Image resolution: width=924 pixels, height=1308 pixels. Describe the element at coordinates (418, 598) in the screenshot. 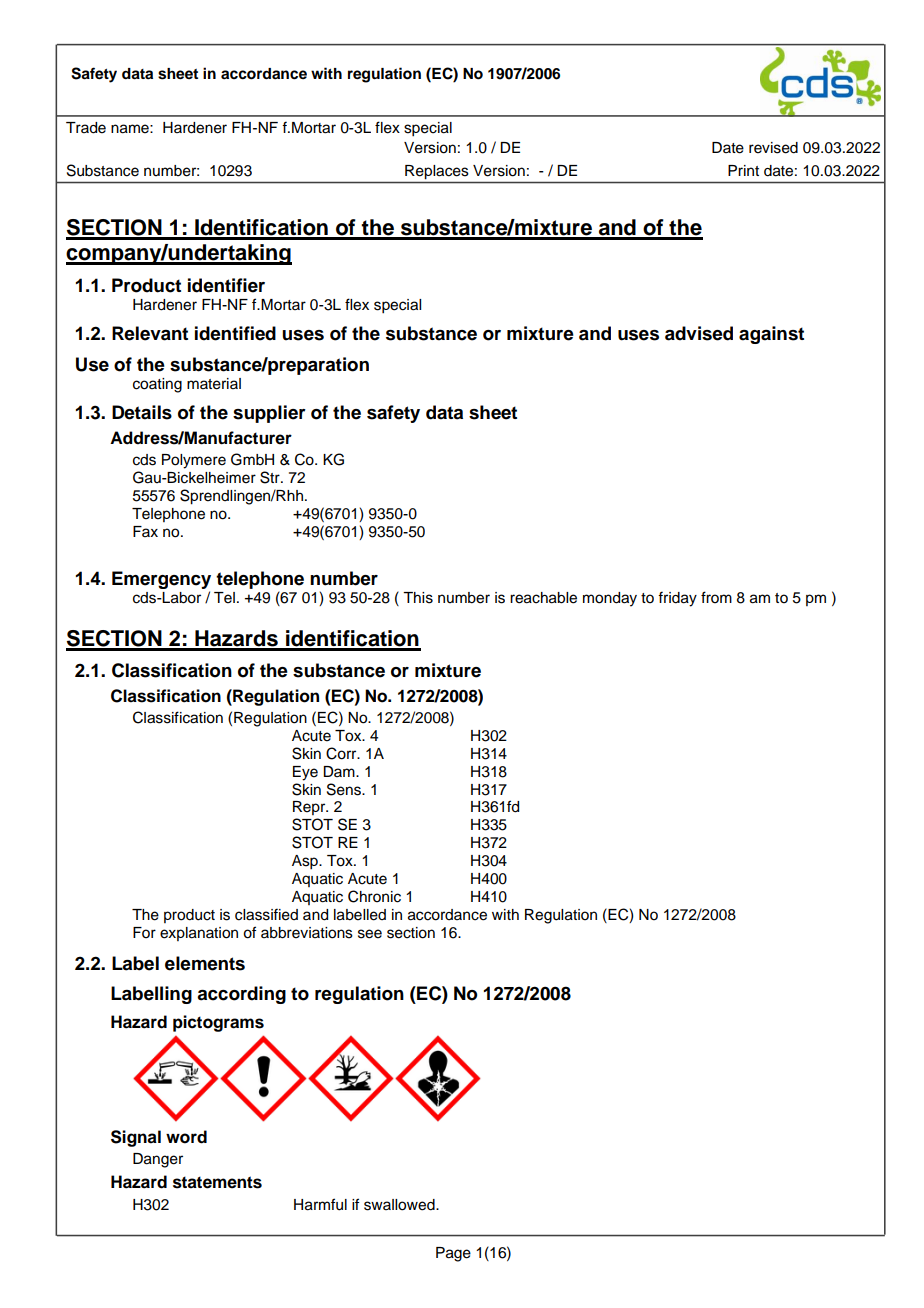

I see `This` at that location.
